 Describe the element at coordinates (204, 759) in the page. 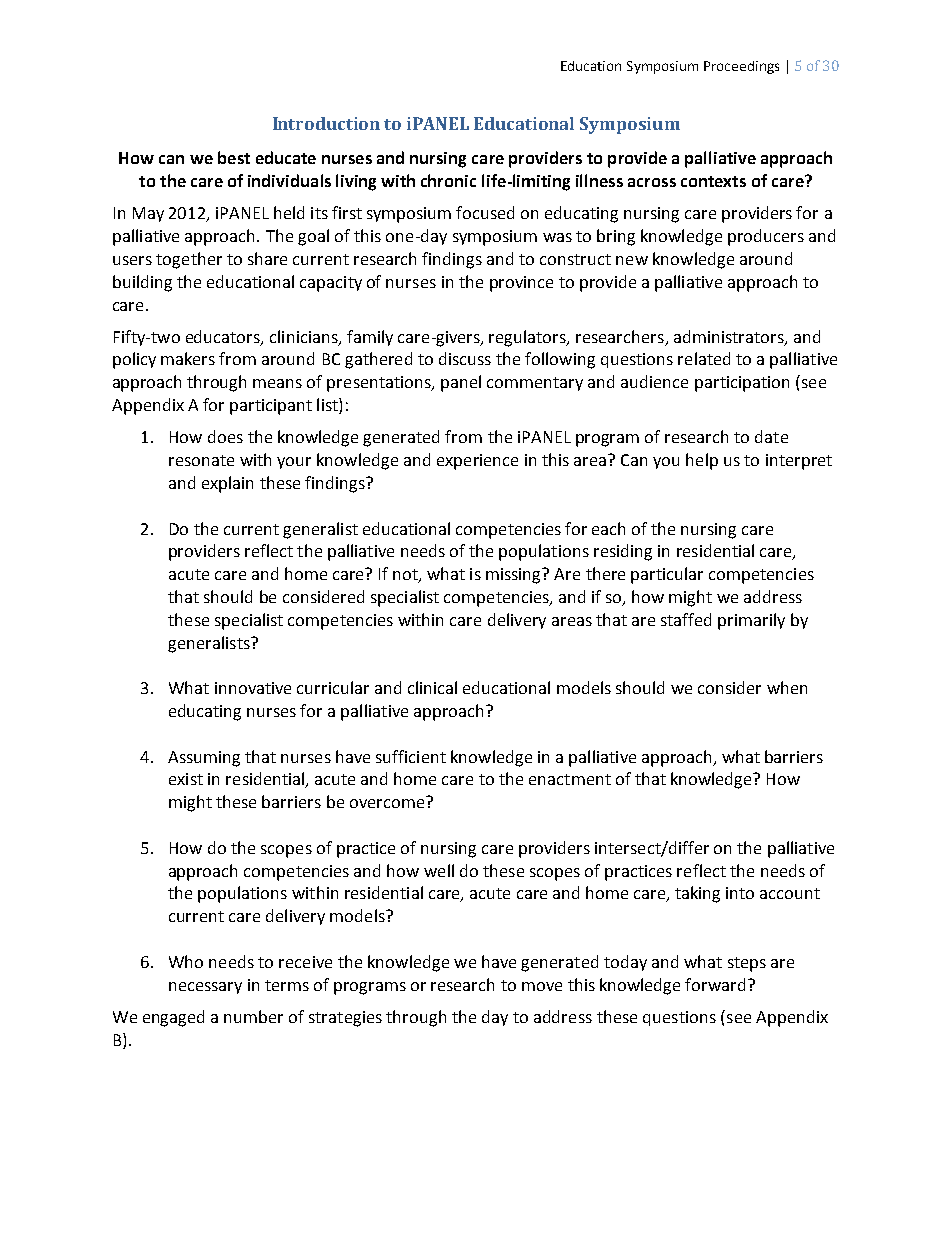

I see `Assuming` at that location.
